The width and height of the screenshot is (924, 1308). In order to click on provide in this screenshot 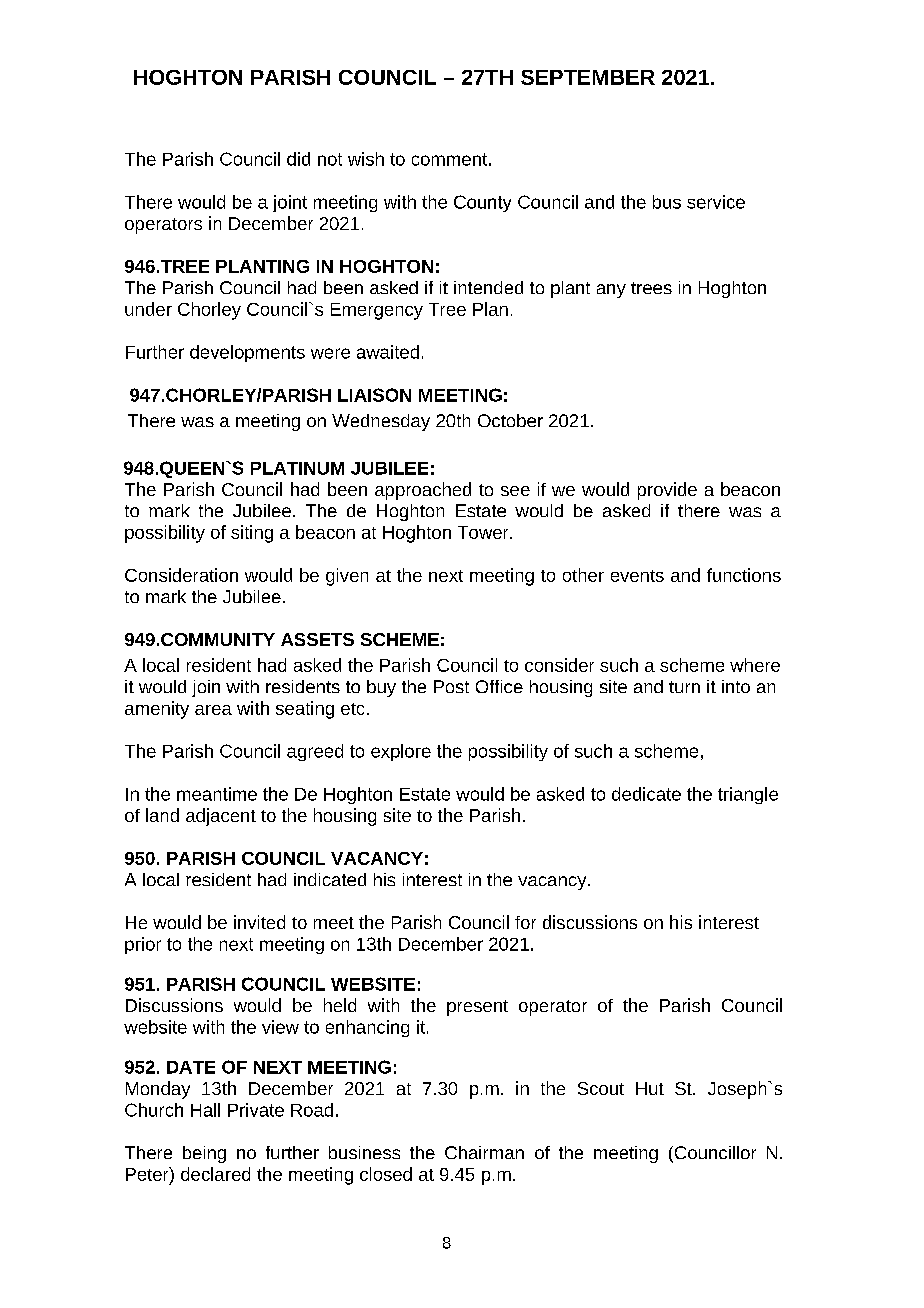, I will do `click(667, 491)`.
